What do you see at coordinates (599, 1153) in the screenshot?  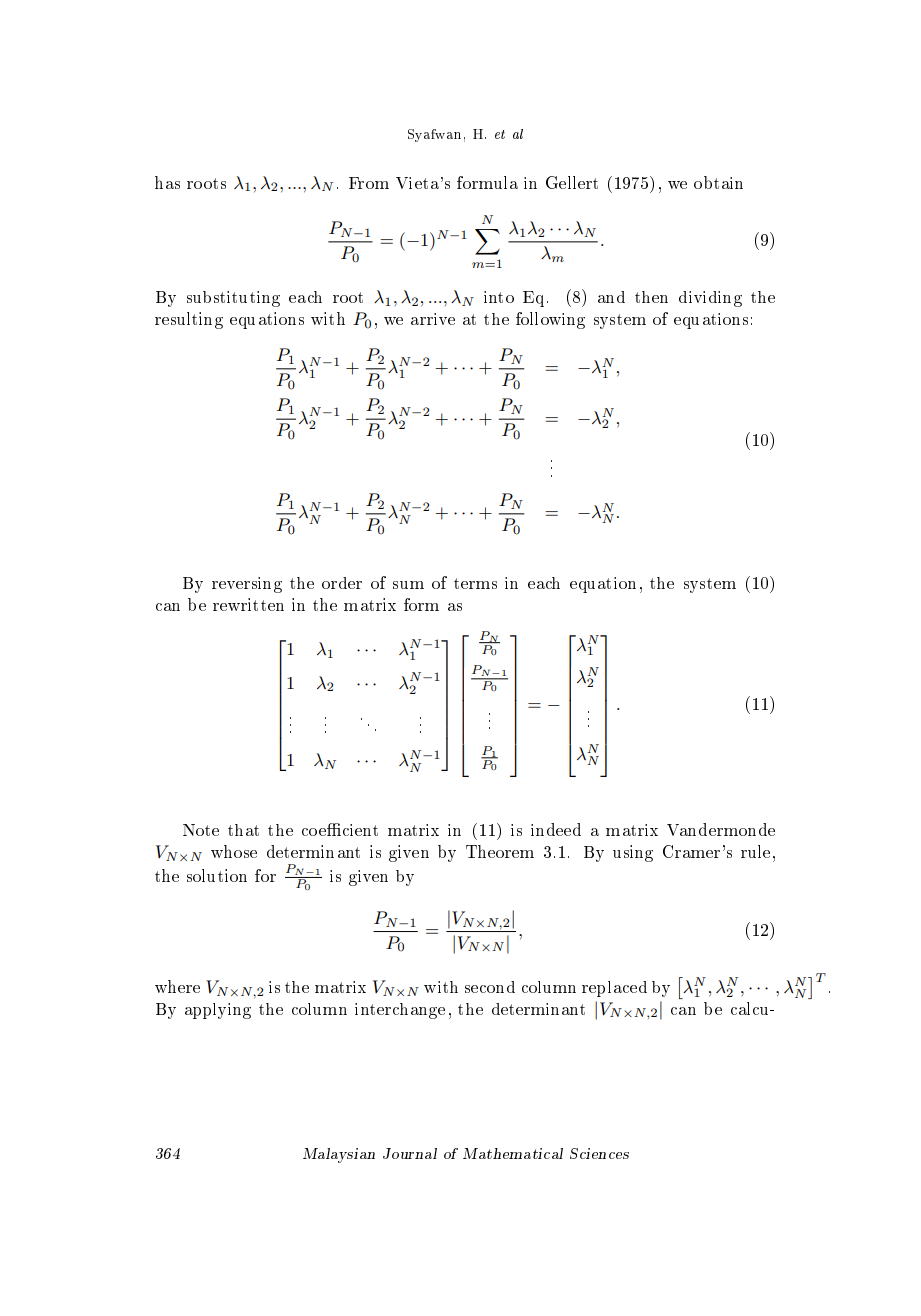 I see `Sciences` at bounding box center [599, 1153].
